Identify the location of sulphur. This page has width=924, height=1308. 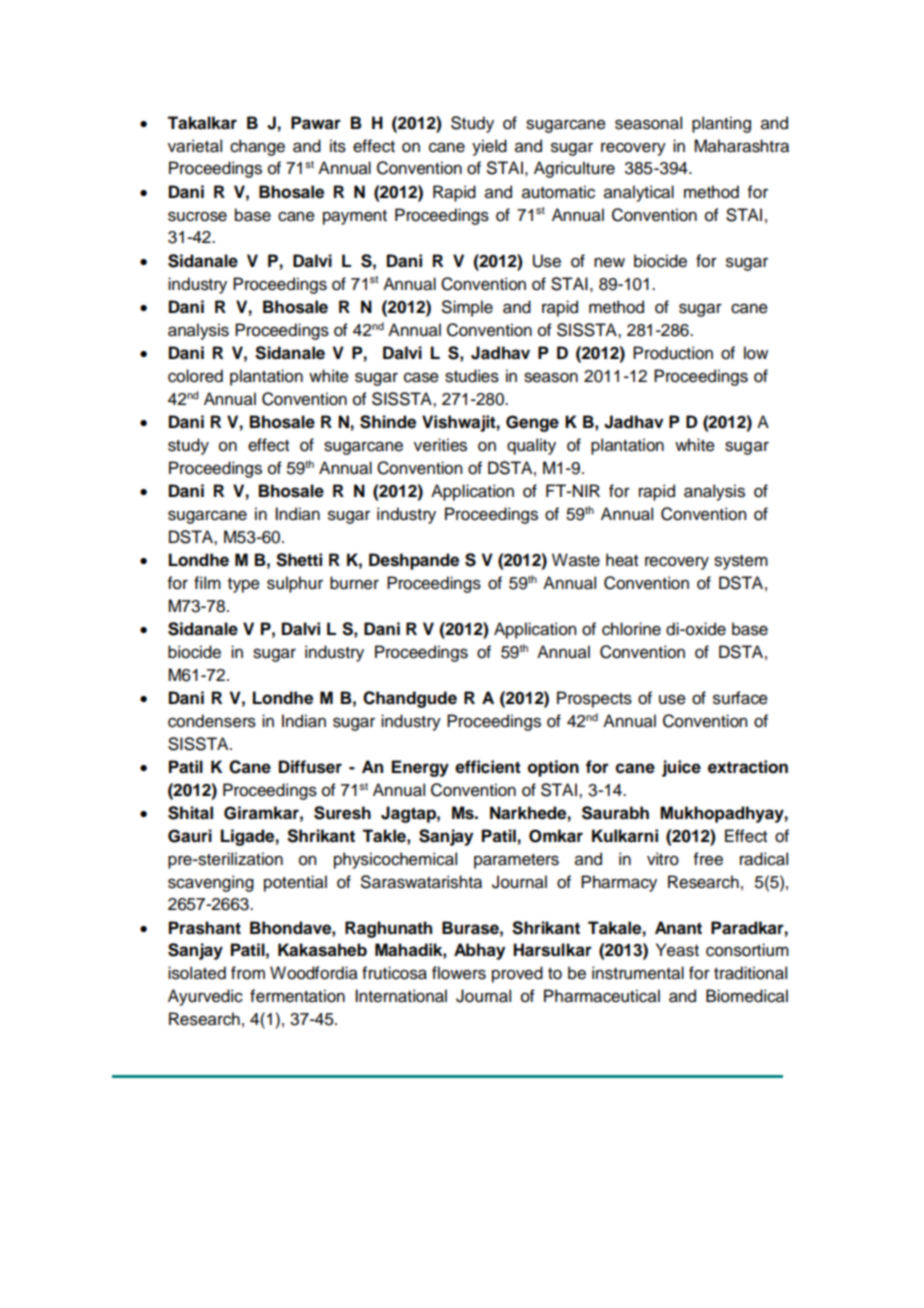
(295, 584).
